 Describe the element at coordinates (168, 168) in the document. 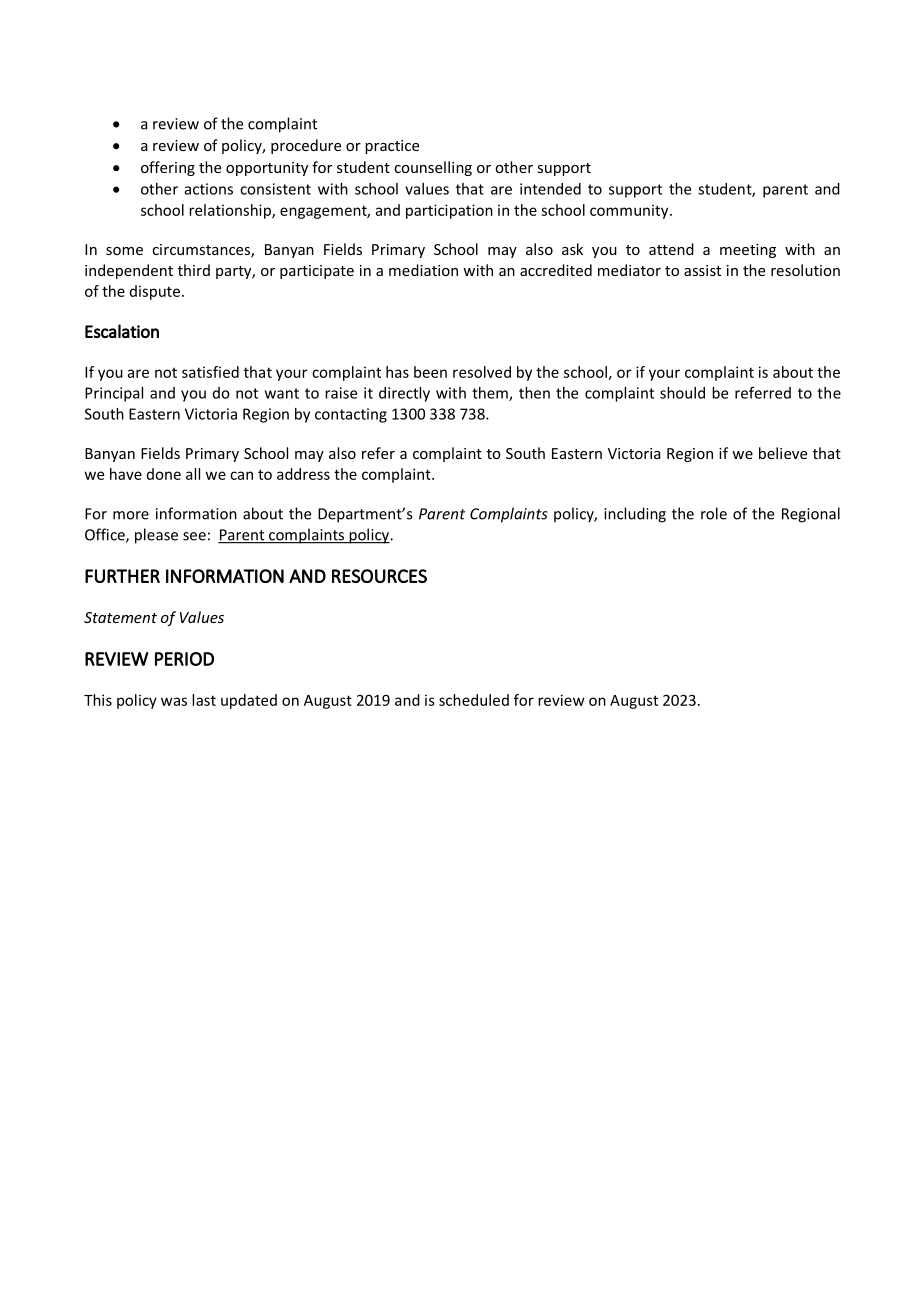

I see `offering` at that location.
